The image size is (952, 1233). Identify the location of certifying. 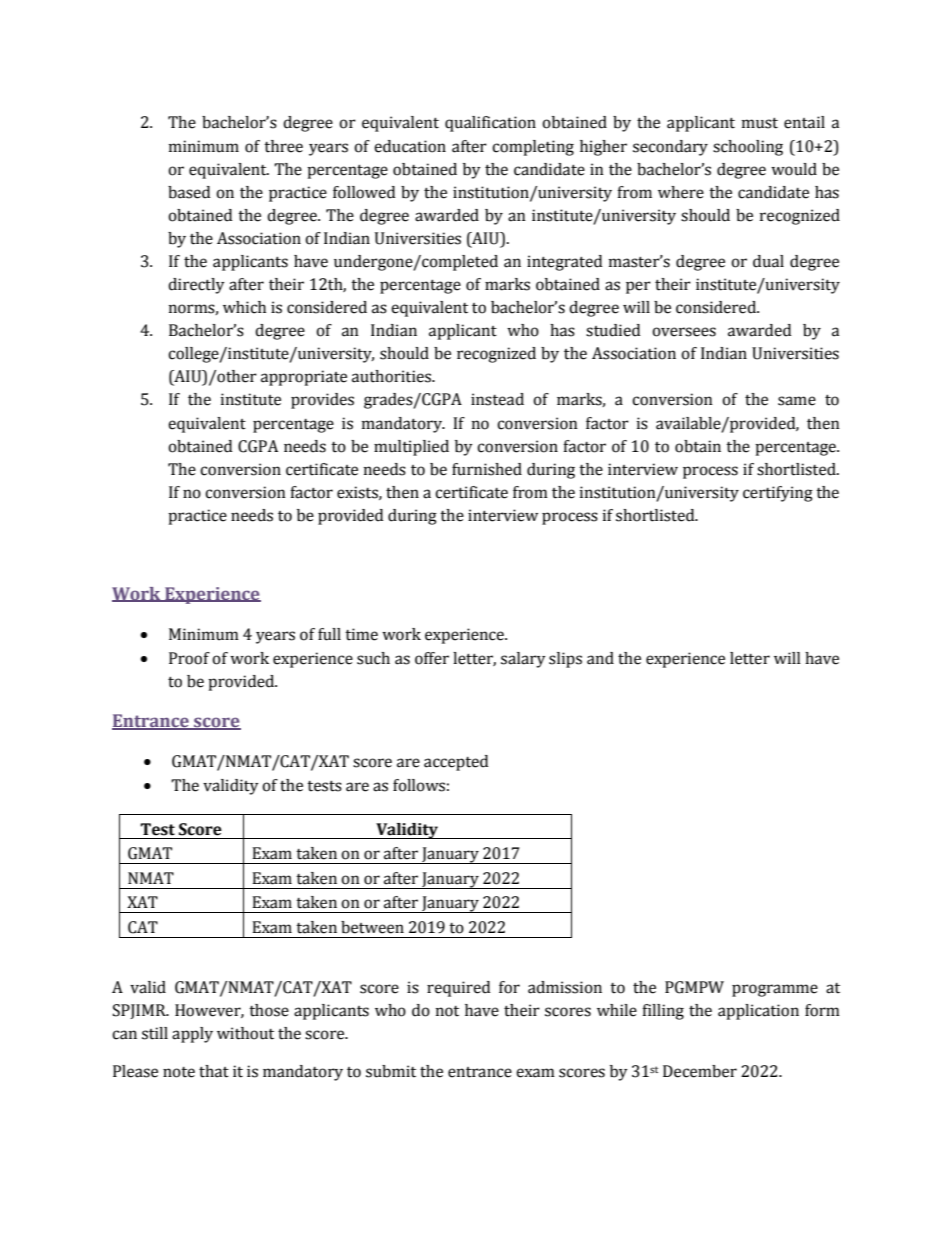
(778, 494).
